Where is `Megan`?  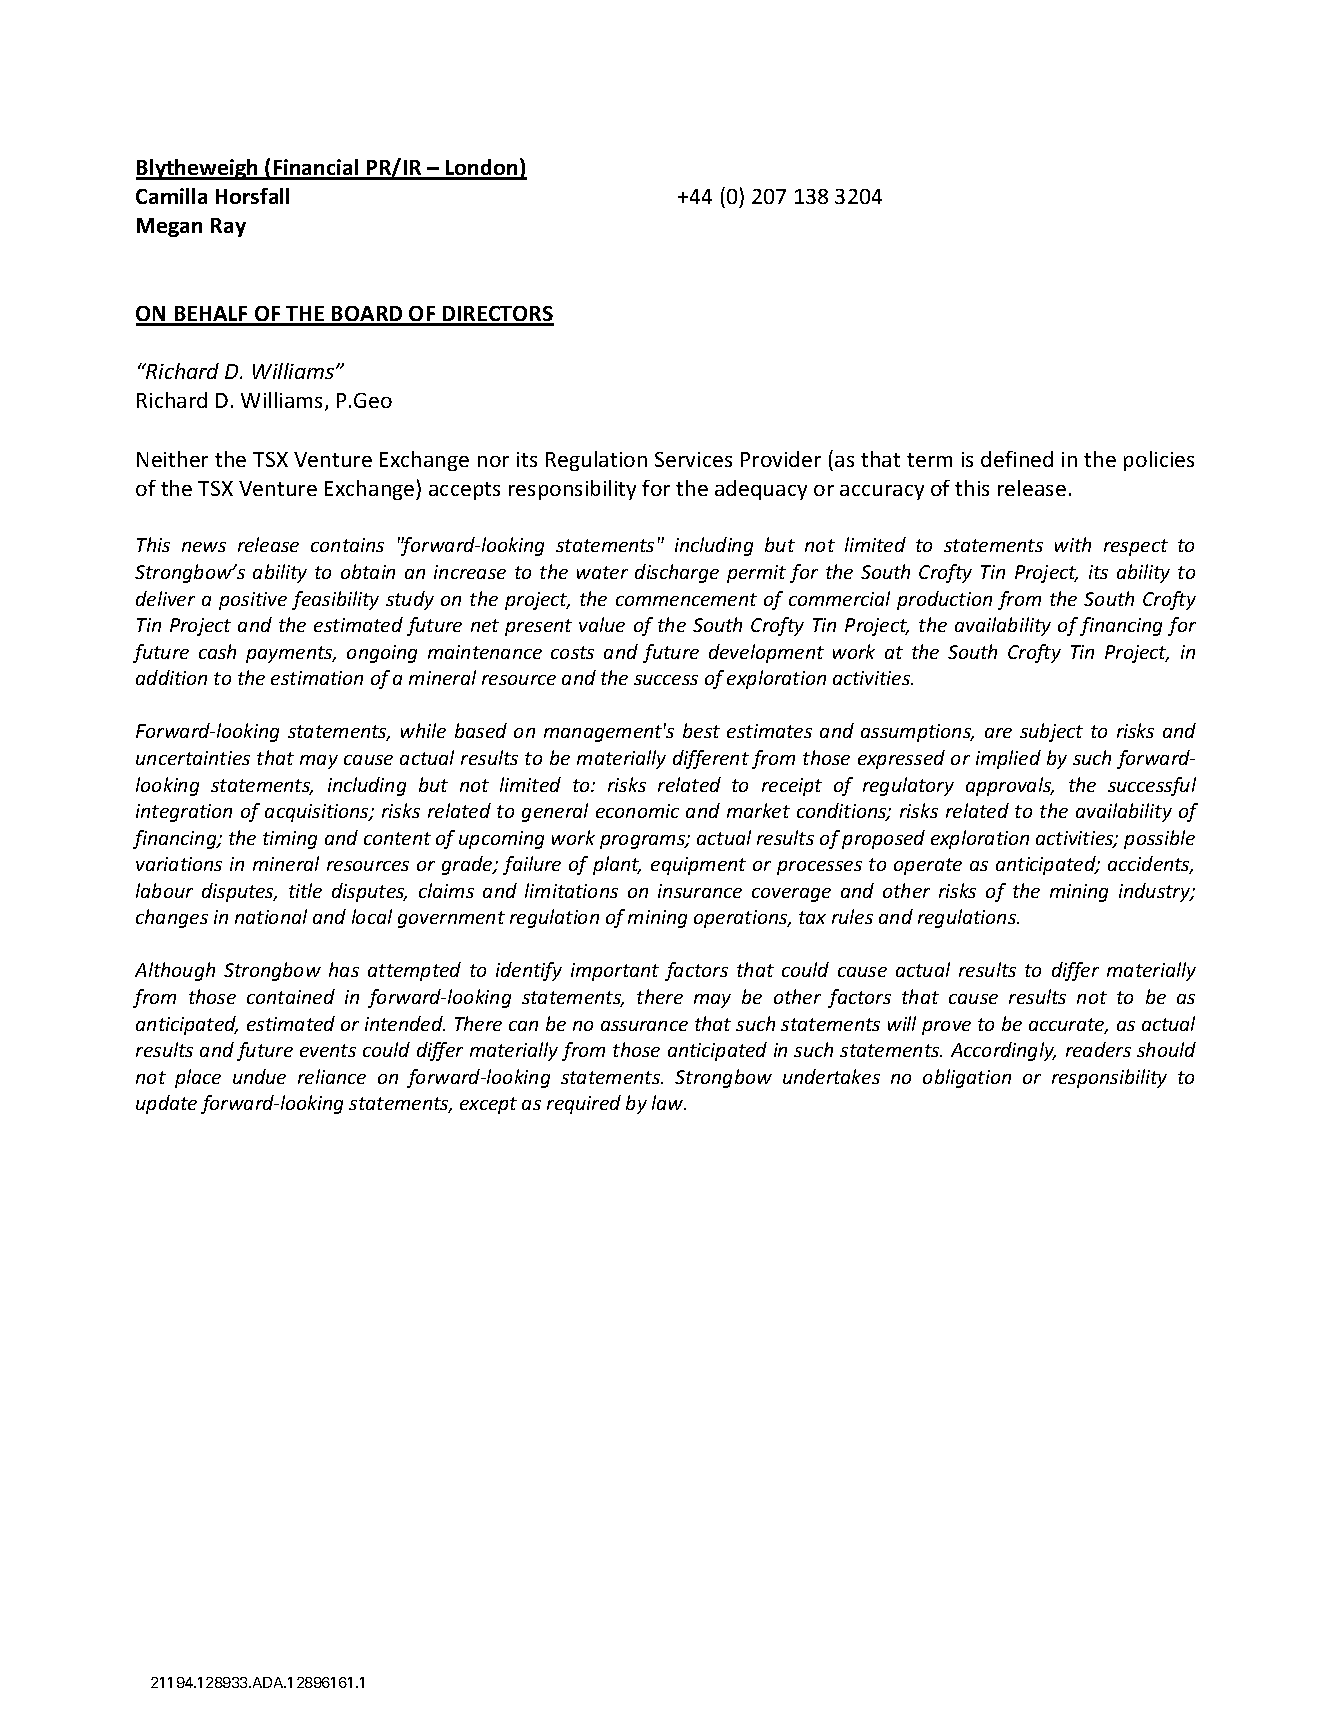 Megan is located at coordinates (169, 227).
